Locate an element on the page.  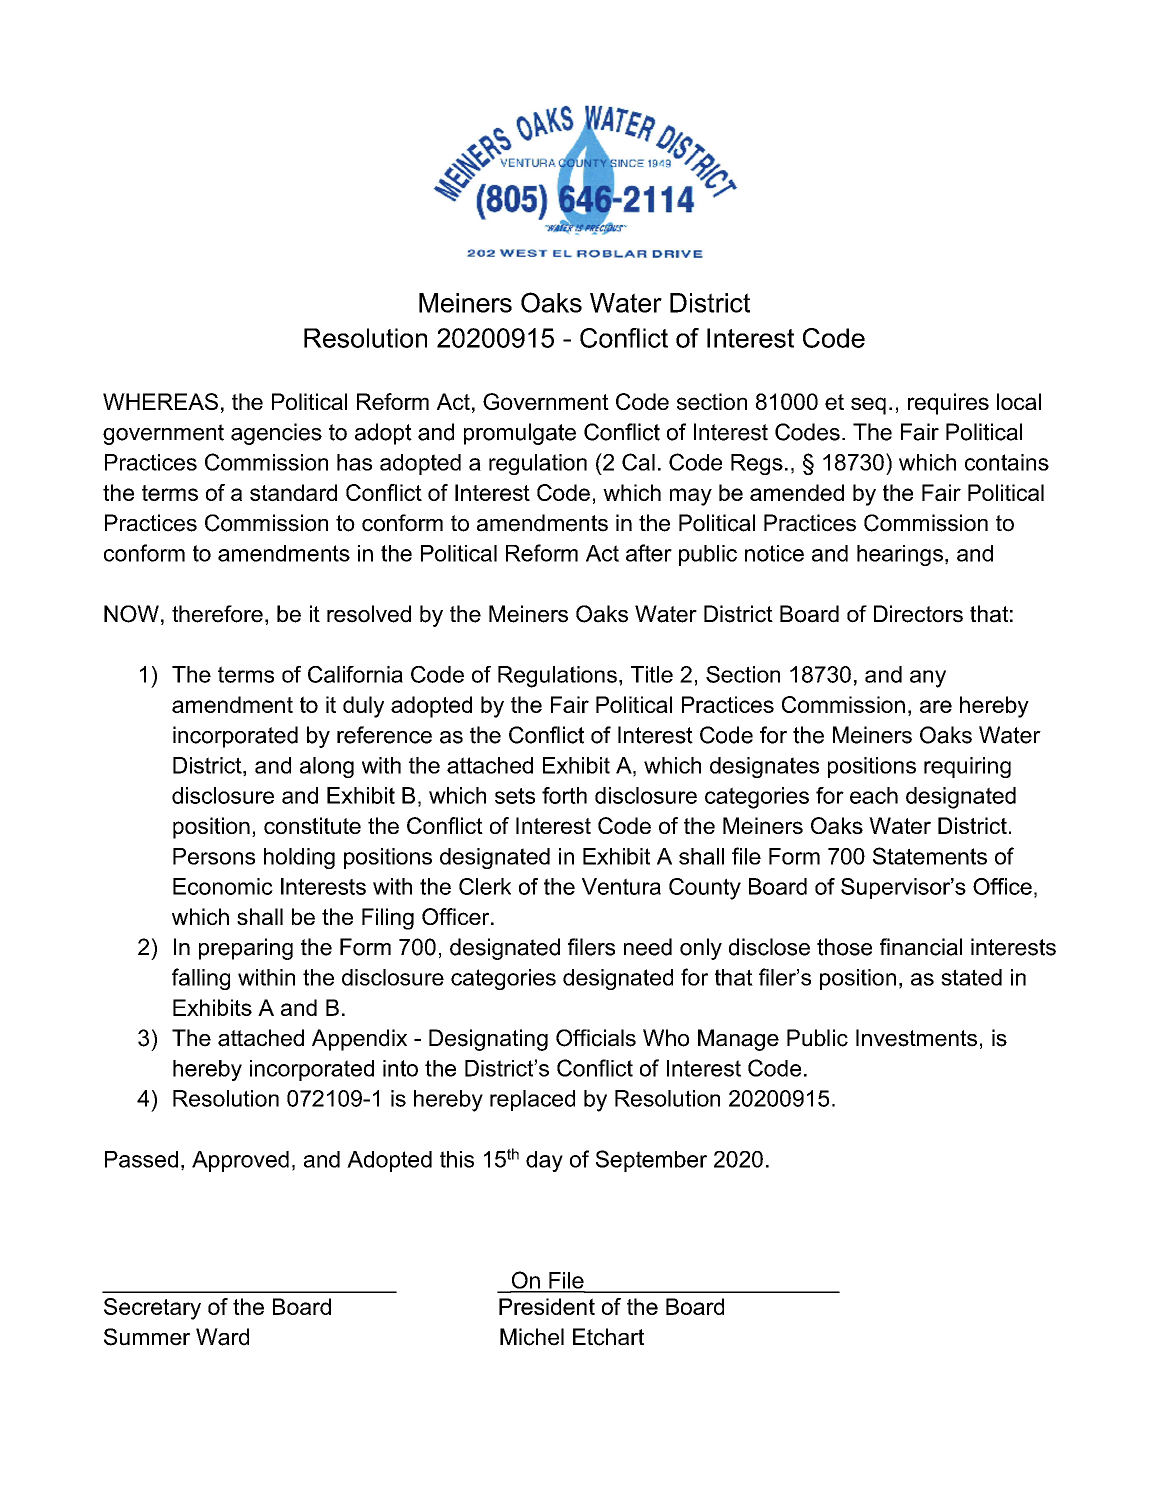
Ventura is located at coordinates (621, 886).
